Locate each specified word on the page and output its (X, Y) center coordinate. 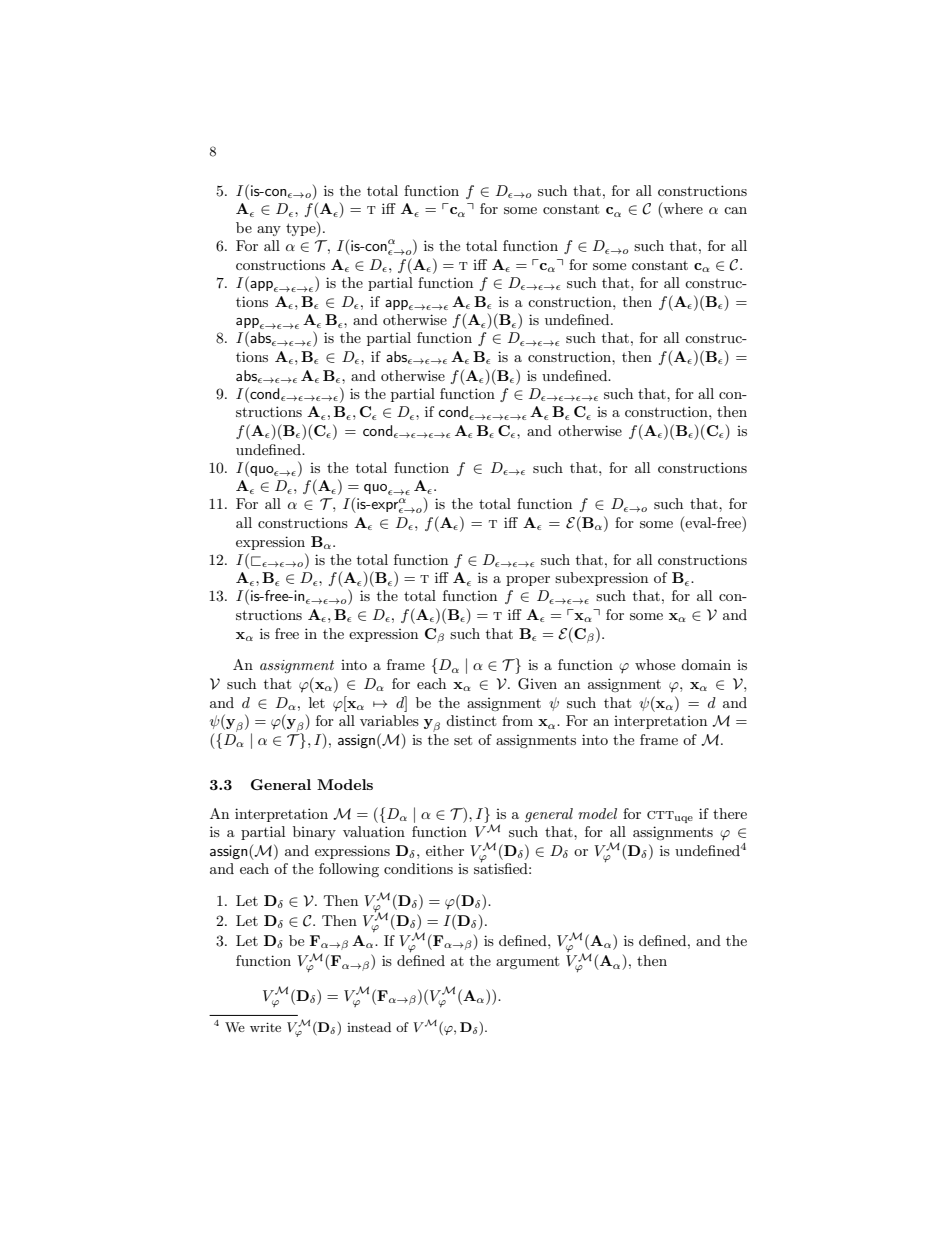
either (445, 850)
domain (706, 664)
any (269, 231)
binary (314, 833)
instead (369, 1027)
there (730, 813)
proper (528, 581)
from (517, 720)
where (682, 210)
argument (527, 962)
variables (389, 720)
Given (537, 684)
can (735, 210)
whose (655, 664)
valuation (374, 831)
